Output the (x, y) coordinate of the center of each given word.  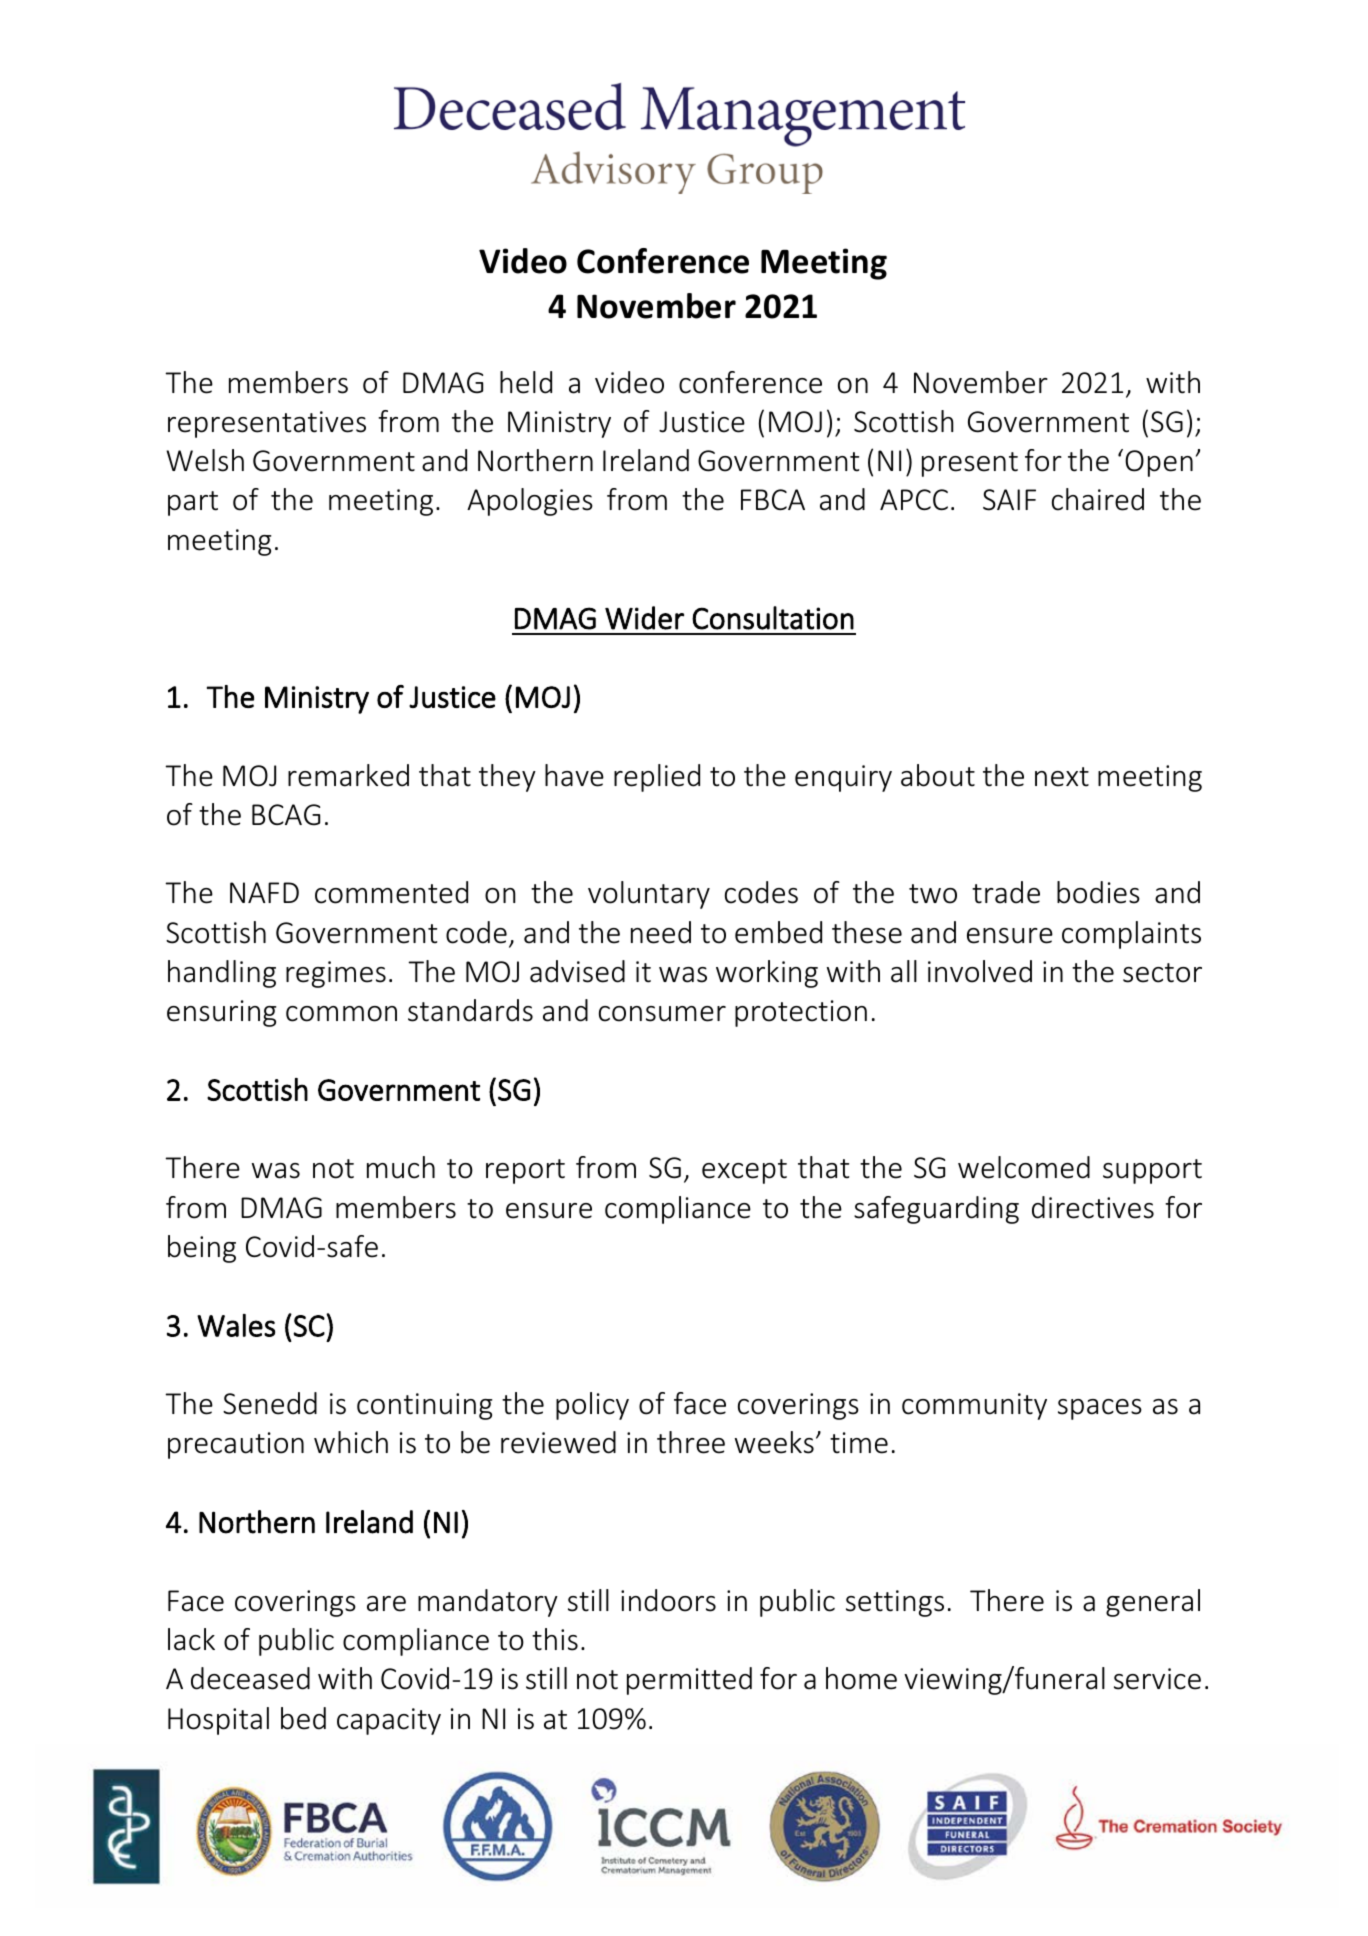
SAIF (1009, 500)
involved (980, 971)
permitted (689, 1681)
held (526, 382)
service (1157, 1679)
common (341, 1014)
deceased (250, 1678)
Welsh (205, 460)
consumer (662, 1014)
